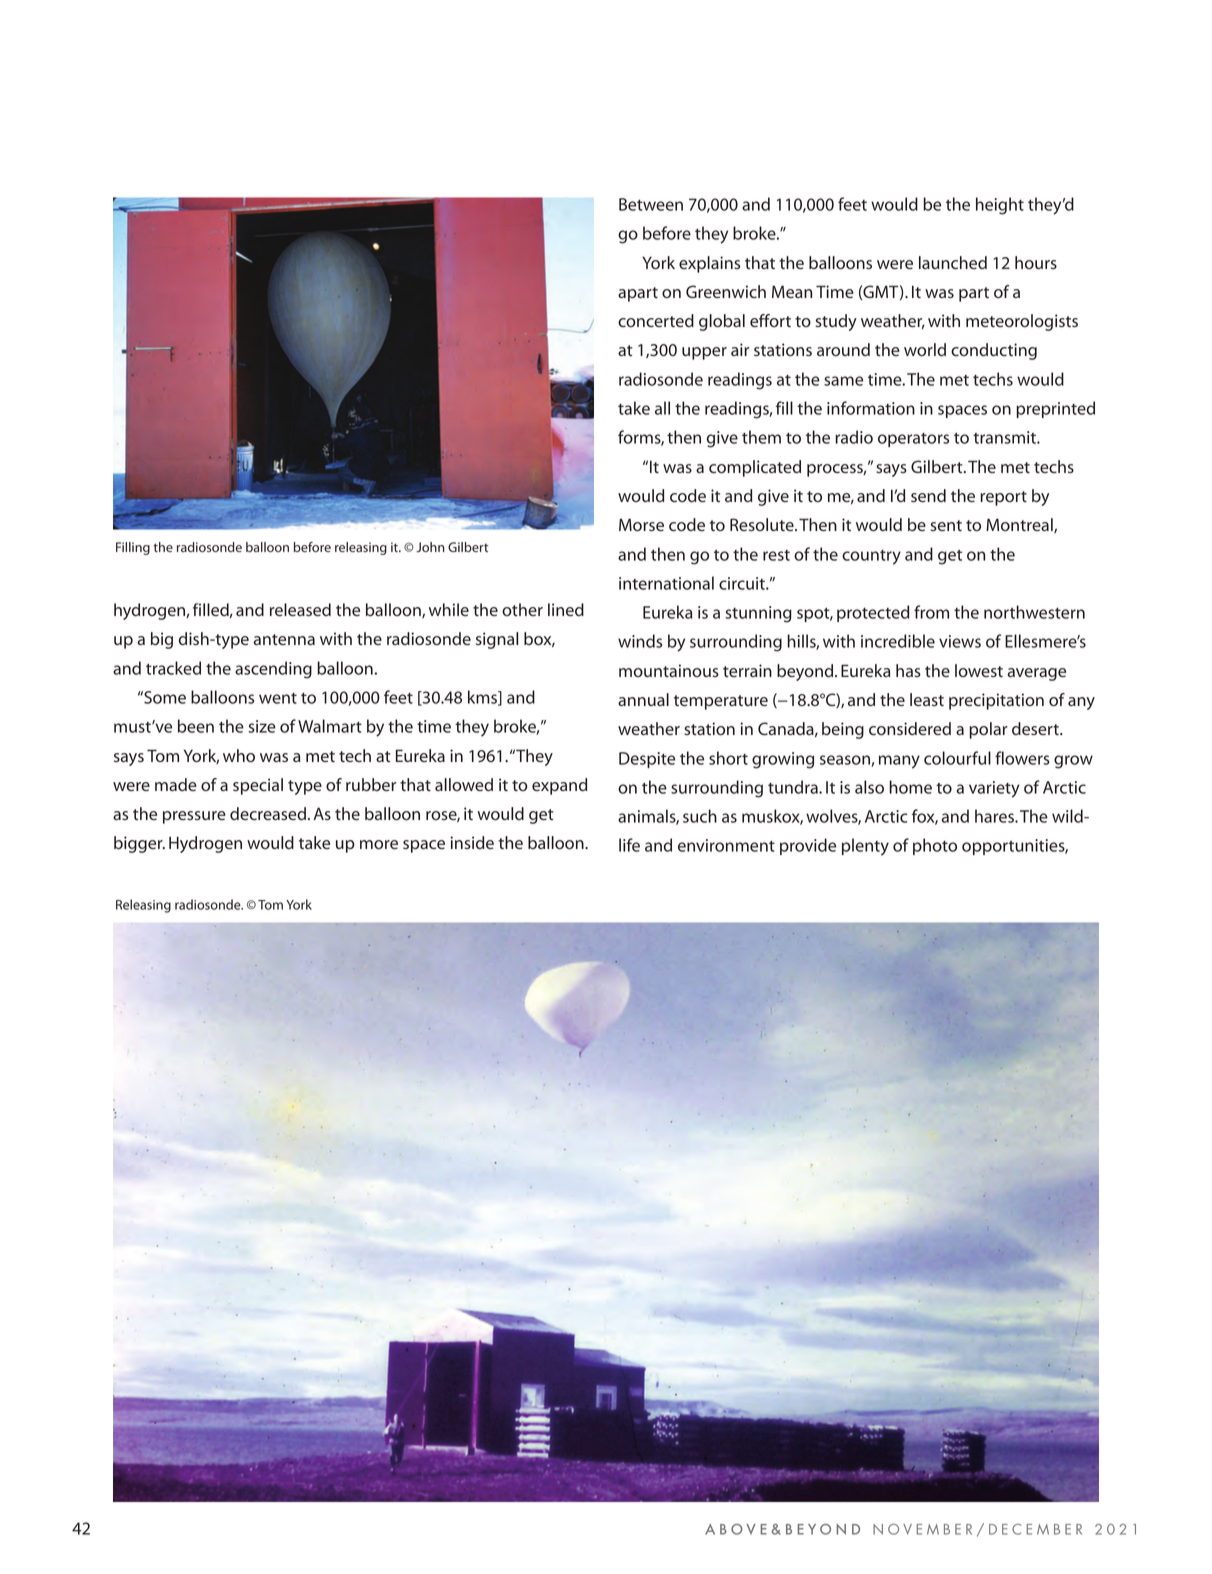 This screenshot has width=1212, height=1574. I want to click on sent, so click(946, 526).
